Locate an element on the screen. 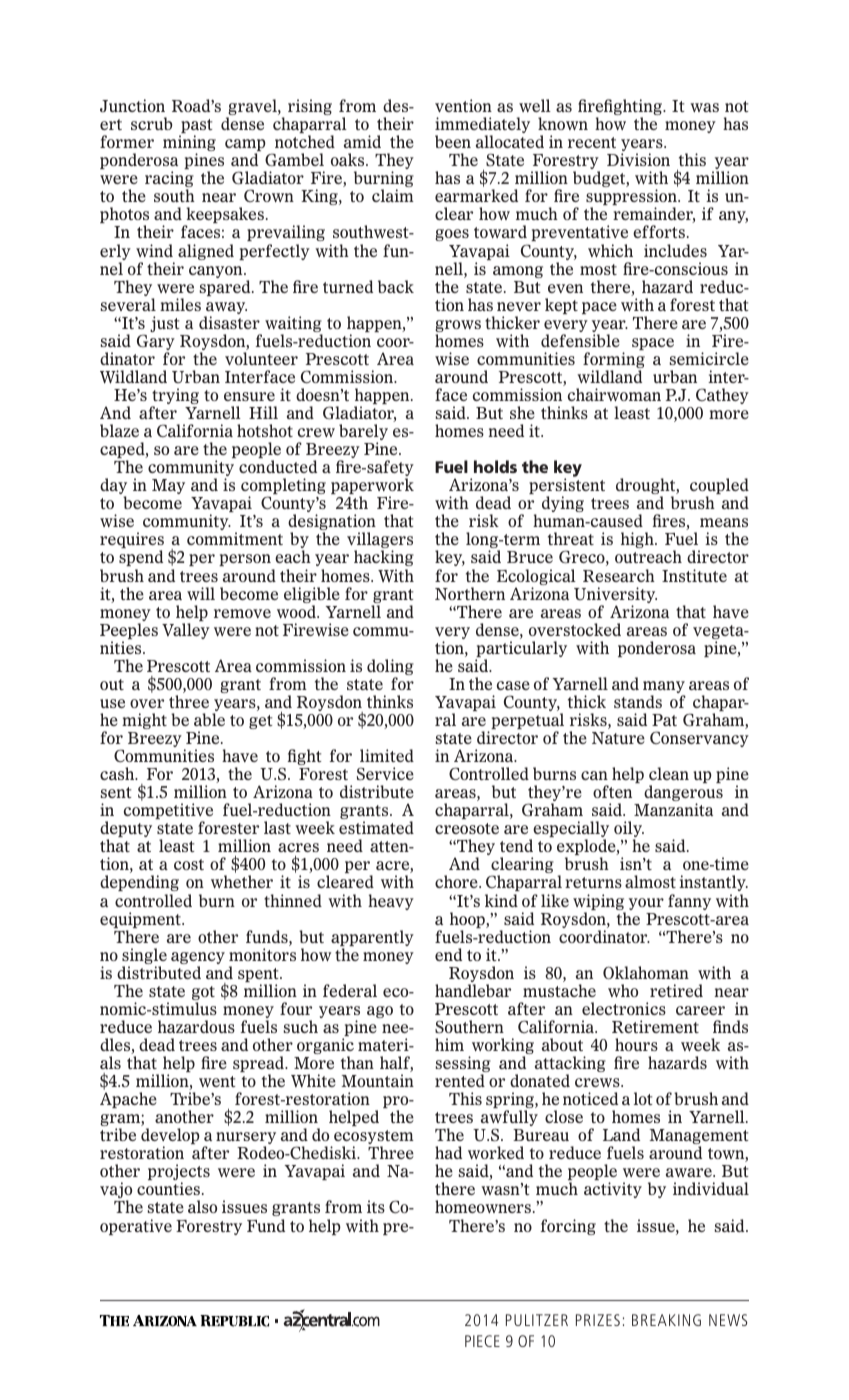 The width and height of the screenshot is (849, 1400). been is located at coordinates (453, 141).
